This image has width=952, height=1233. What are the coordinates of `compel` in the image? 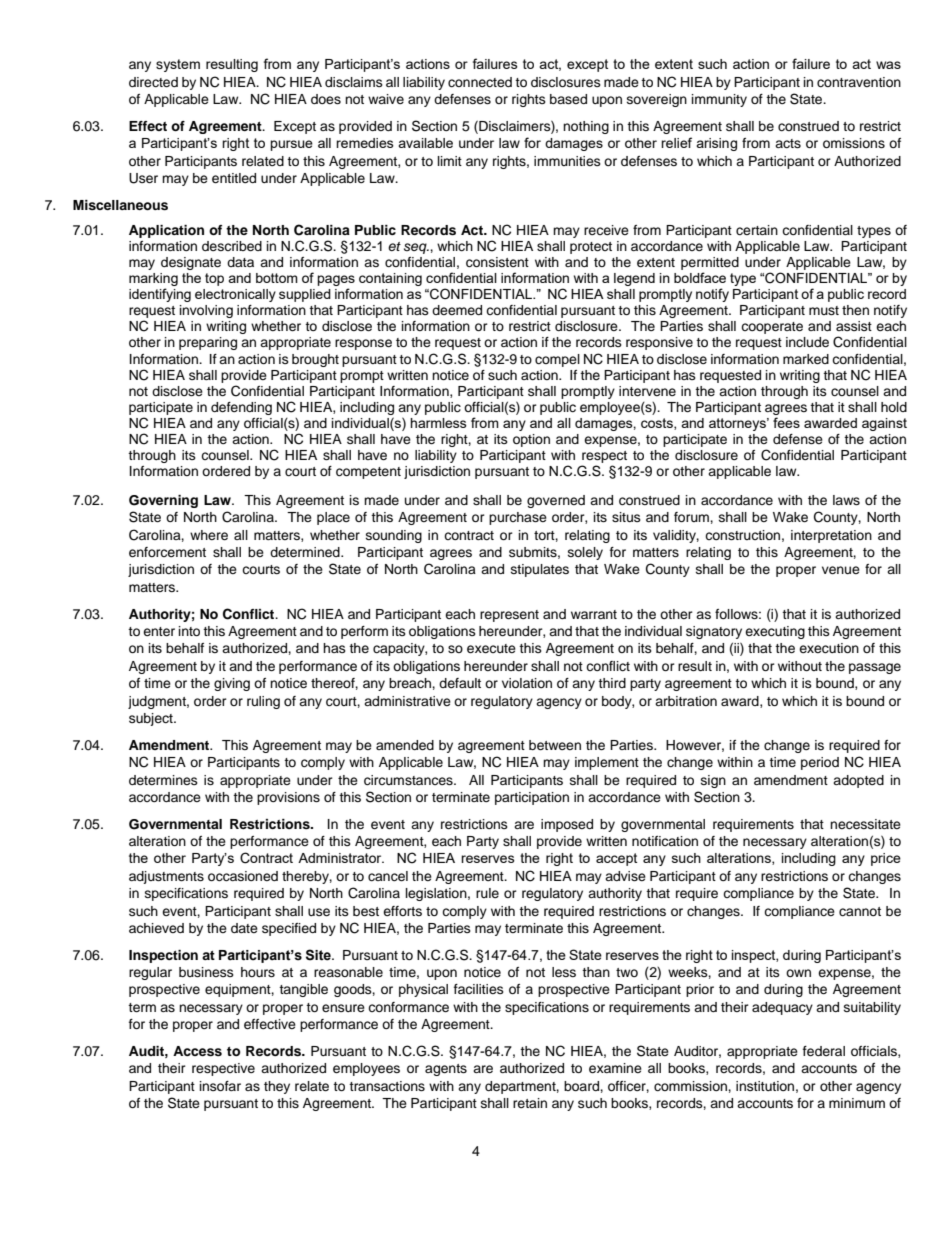 It's located at (557, 360).
